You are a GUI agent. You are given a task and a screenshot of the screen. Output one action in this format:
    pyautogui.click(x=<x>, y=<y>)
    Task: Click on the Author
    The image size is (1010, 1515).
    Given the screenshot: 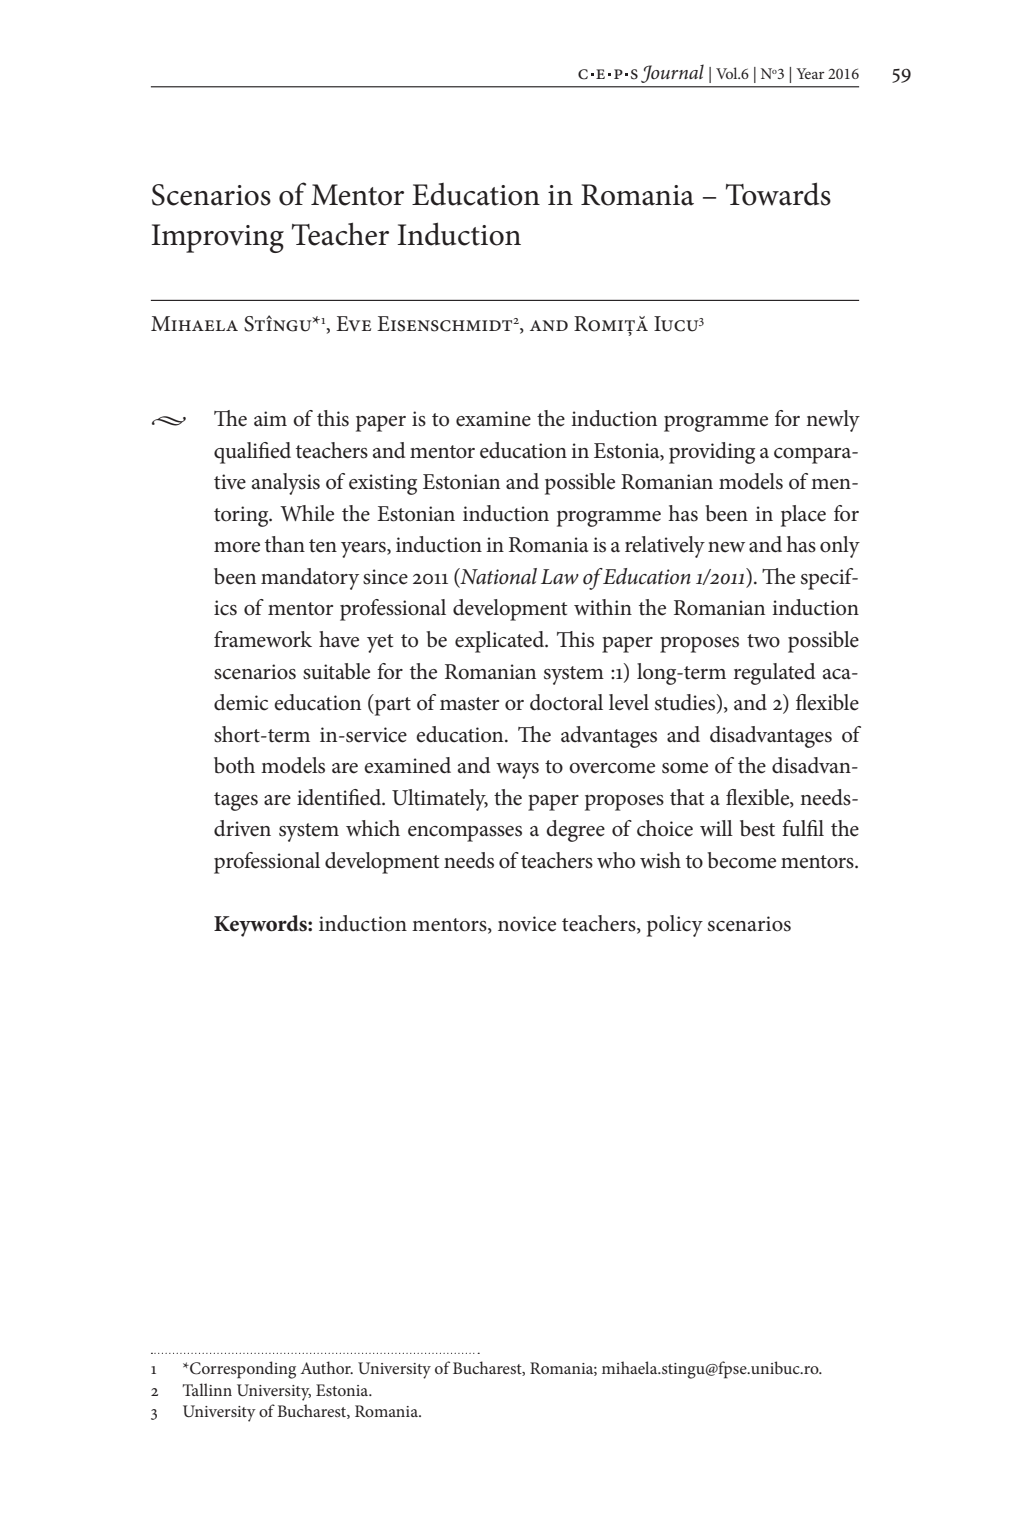 What is the action you would take?
    pyautogui.click(x=327, y=1367)
